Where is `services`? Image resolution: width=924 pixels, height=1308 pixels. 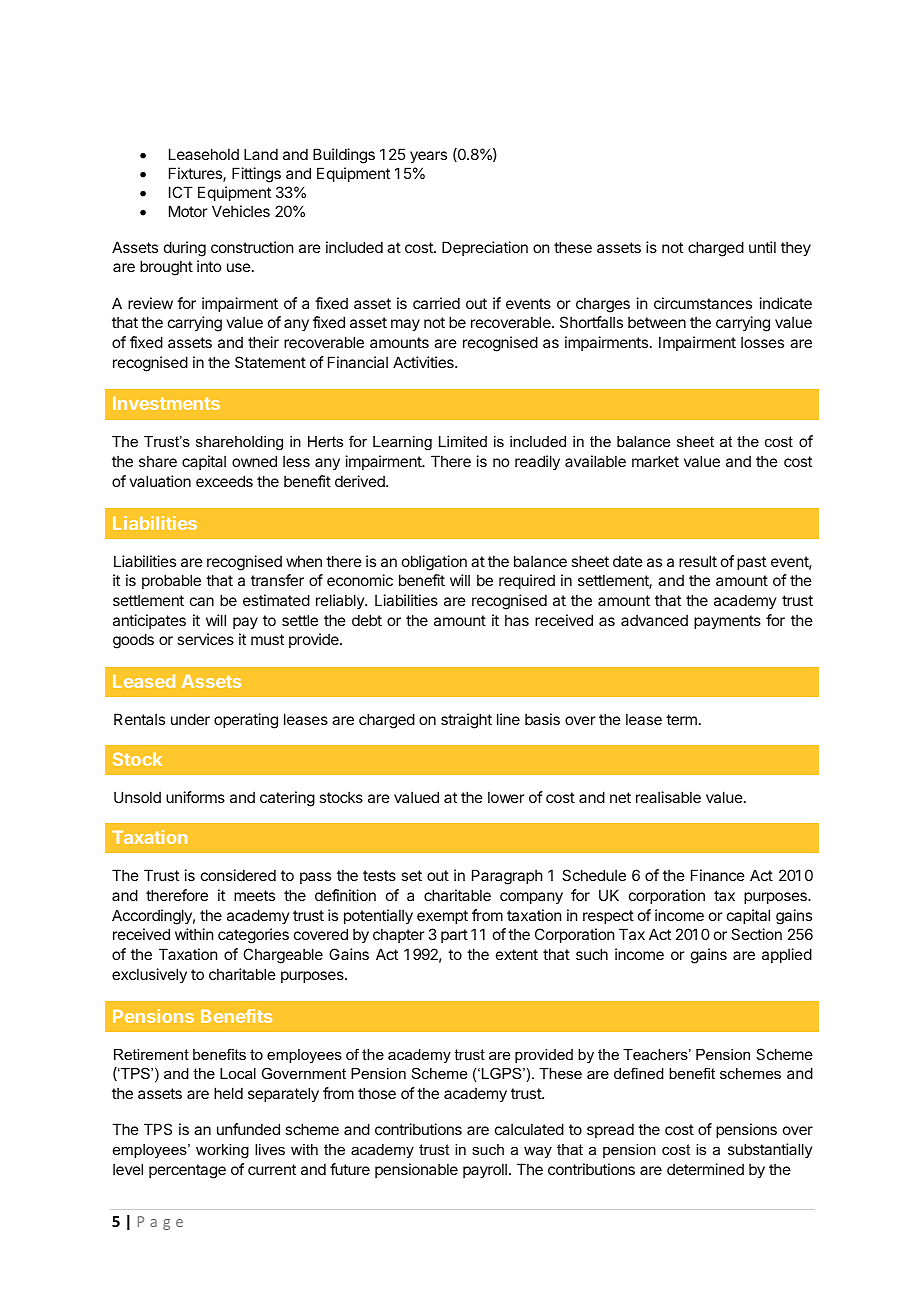
services is located at coordinates (205, 639).
